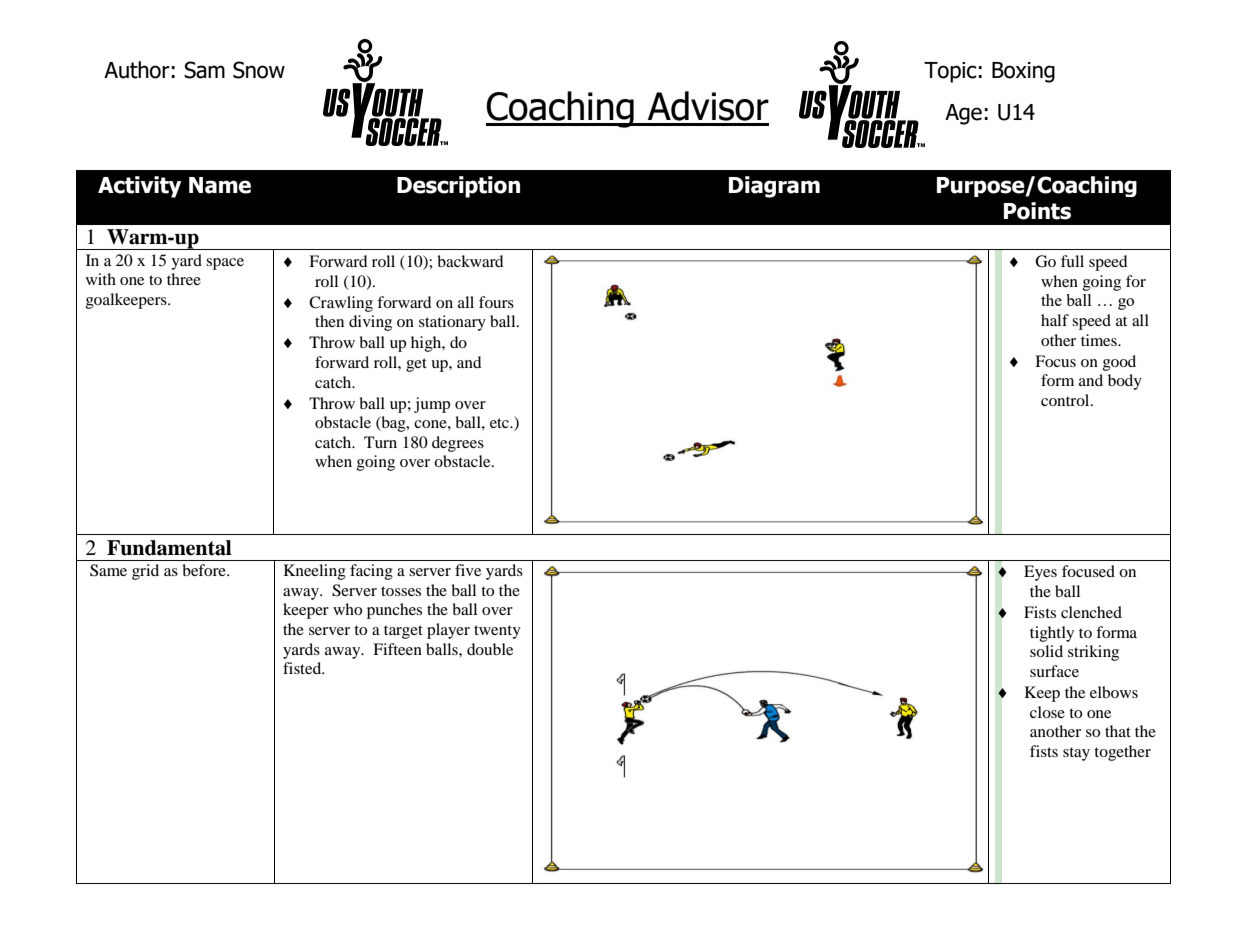  What do you see at coordinates (1072, 261) in the screenshot?
I see `full` at bounding box center [1072, 261].
